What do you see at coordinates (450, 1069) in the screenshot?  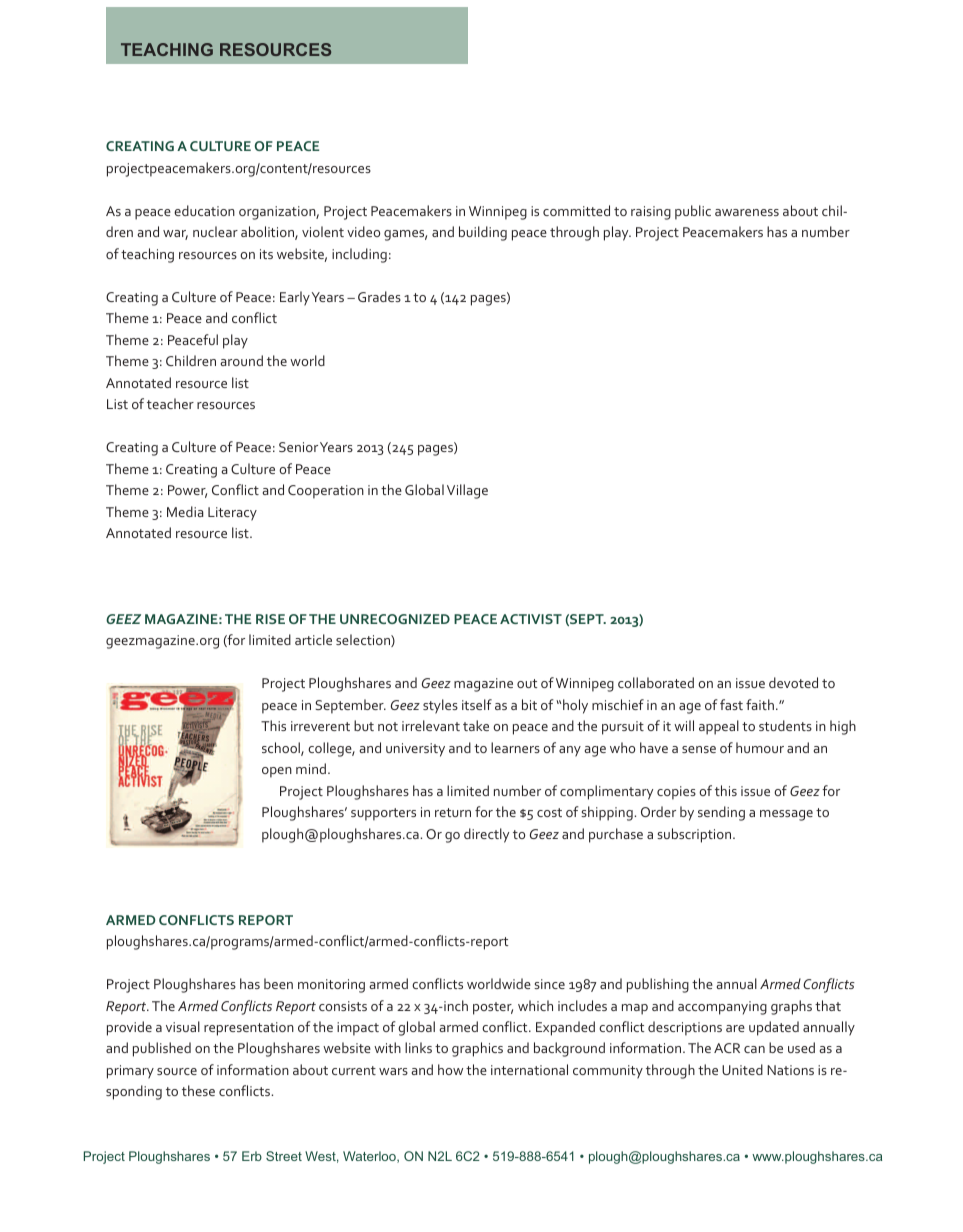 I see `how` at bounding box center [450, 1069].
